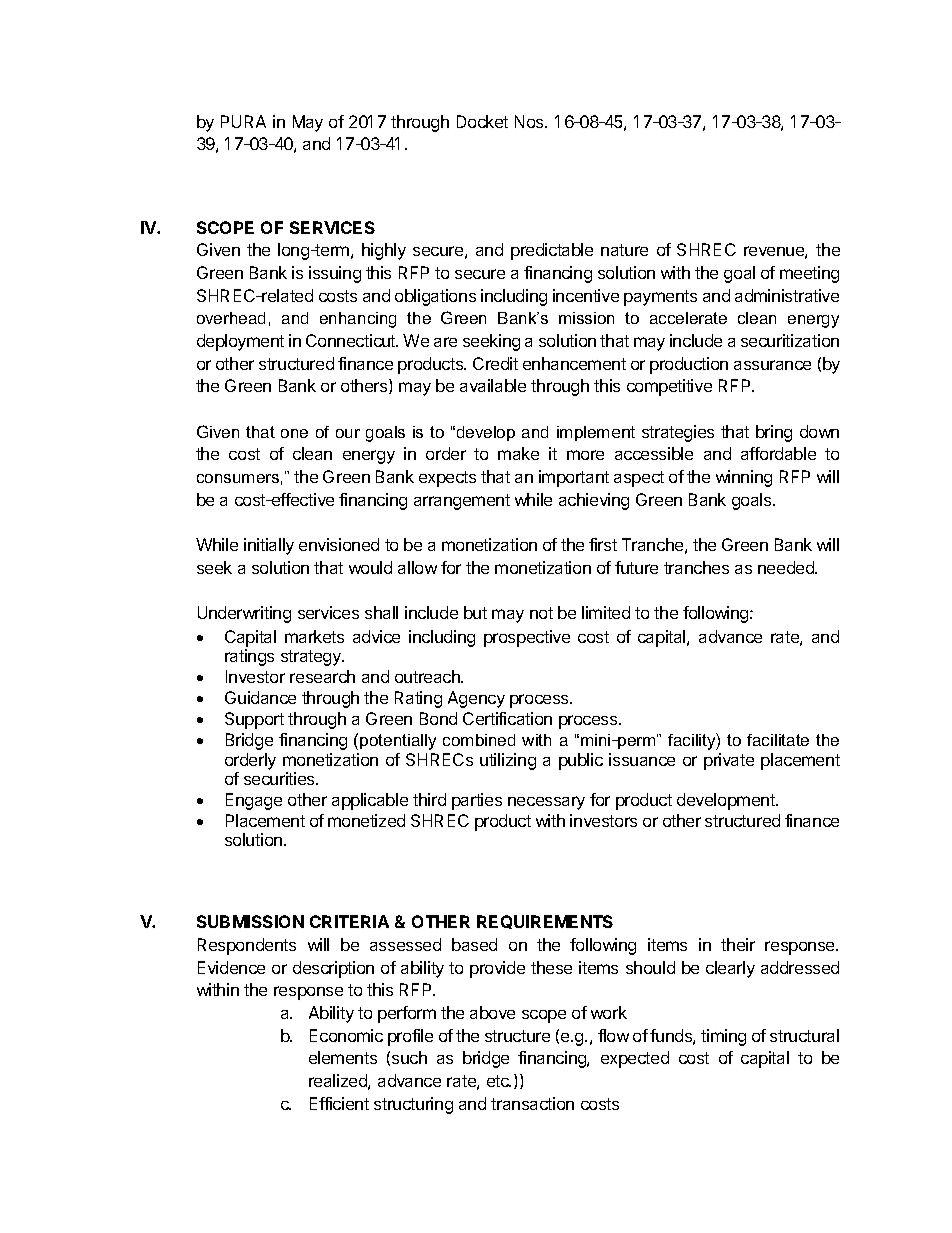 The image size is (952, 1233). What do you see at coordinates (493, 385) in the screenshot?
I see `available` at bounding box center [493, 385].
